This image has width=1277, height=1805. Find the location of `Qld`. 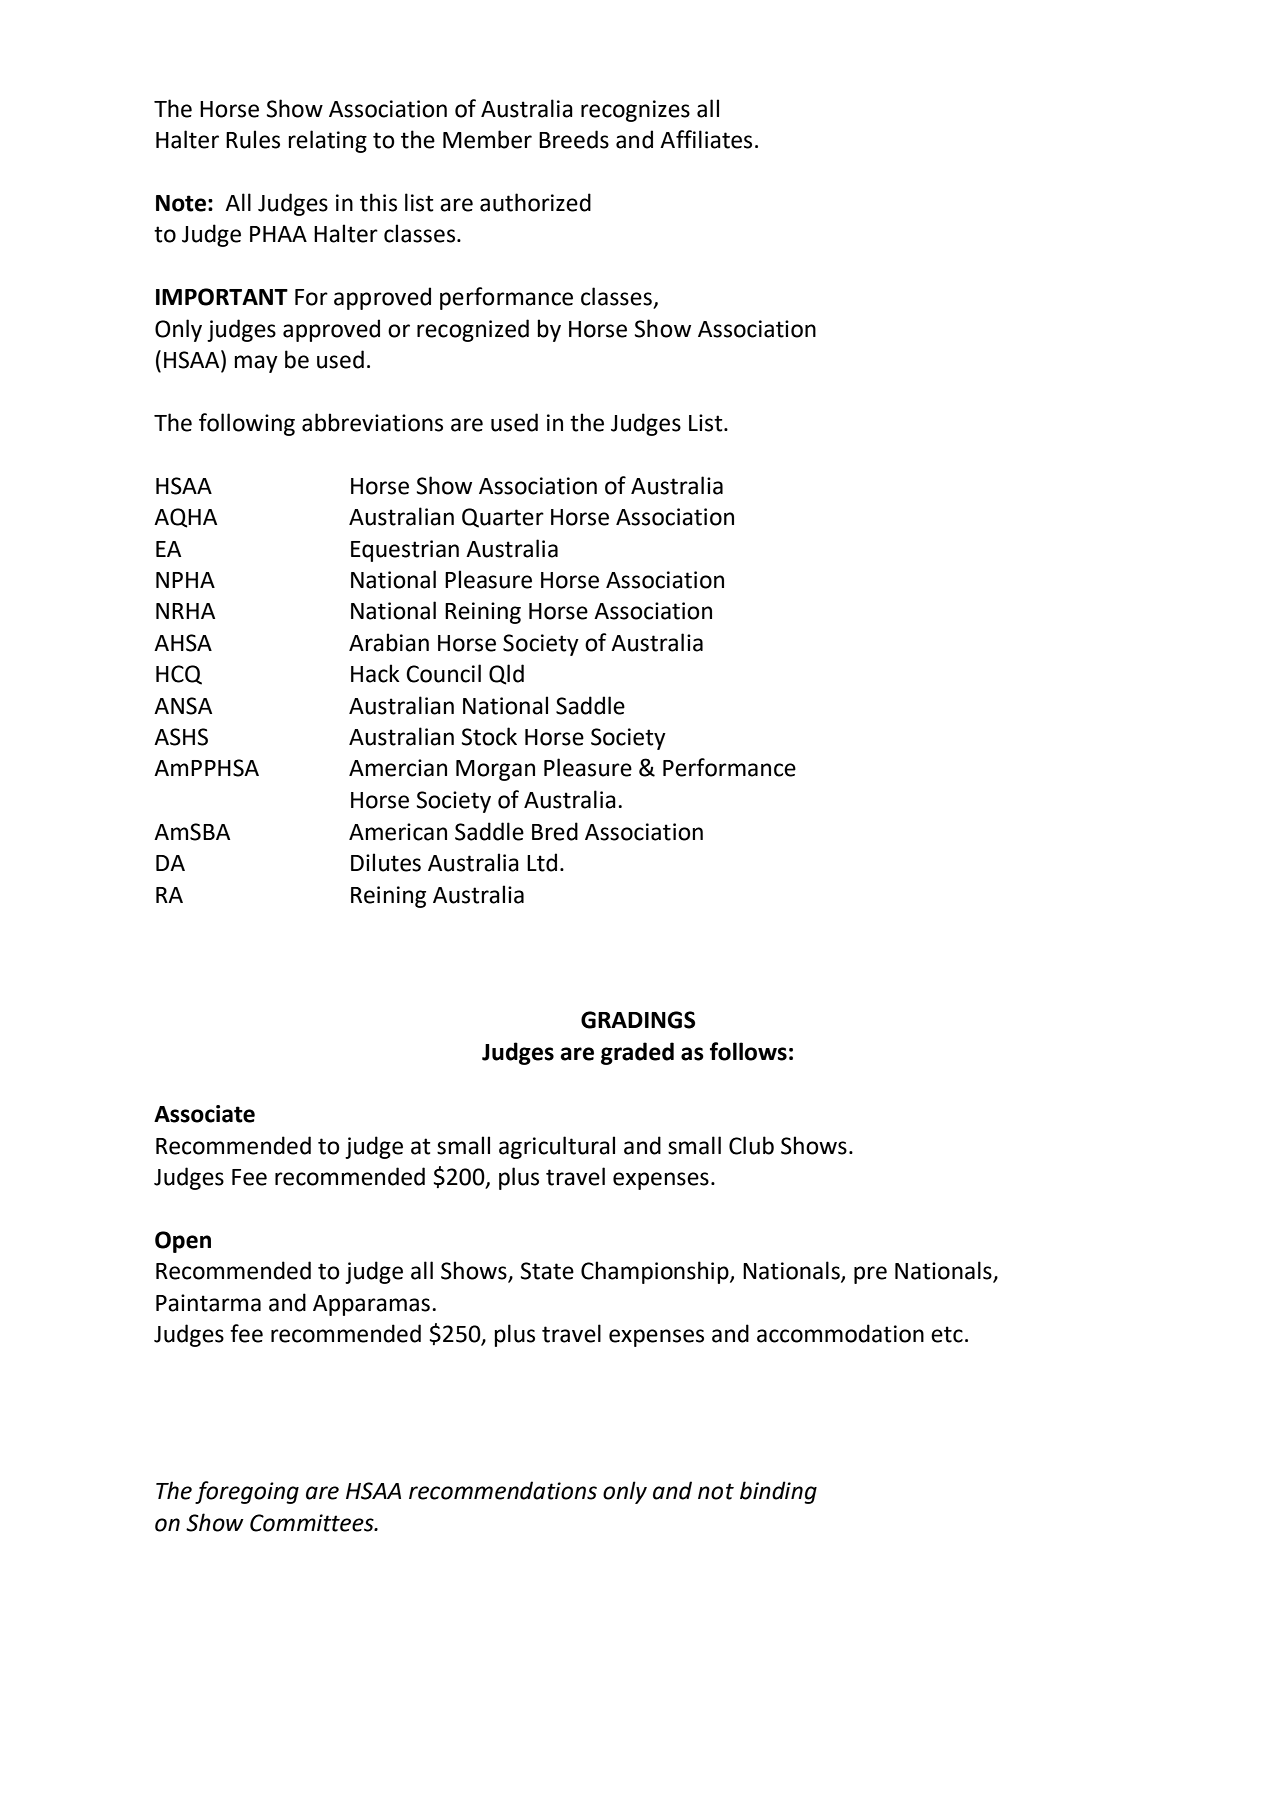

Qld is located at coordinates (506, 674).
